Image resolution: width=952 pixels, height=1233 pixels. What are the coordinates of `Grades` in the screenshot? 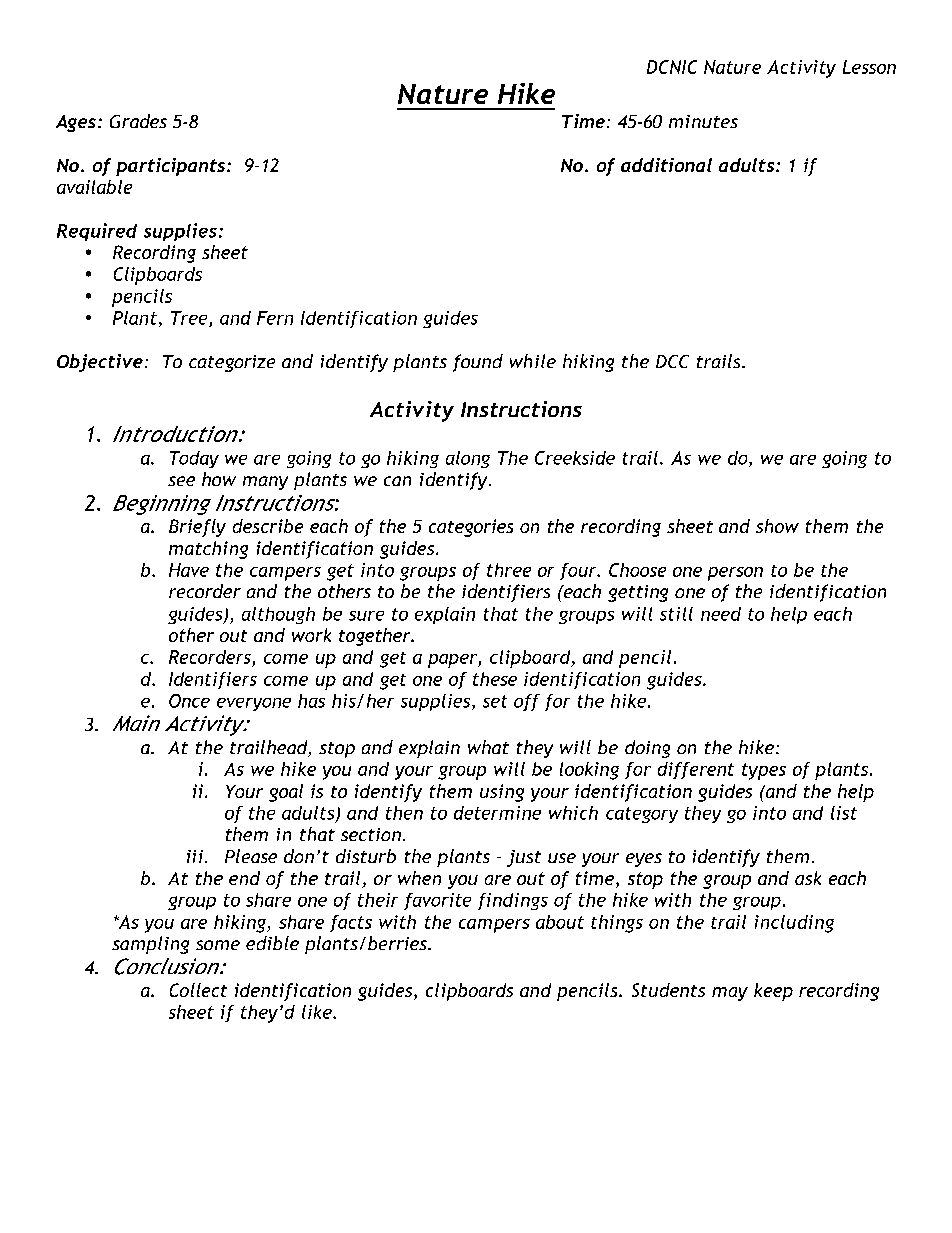 It's located at (138, 121).
